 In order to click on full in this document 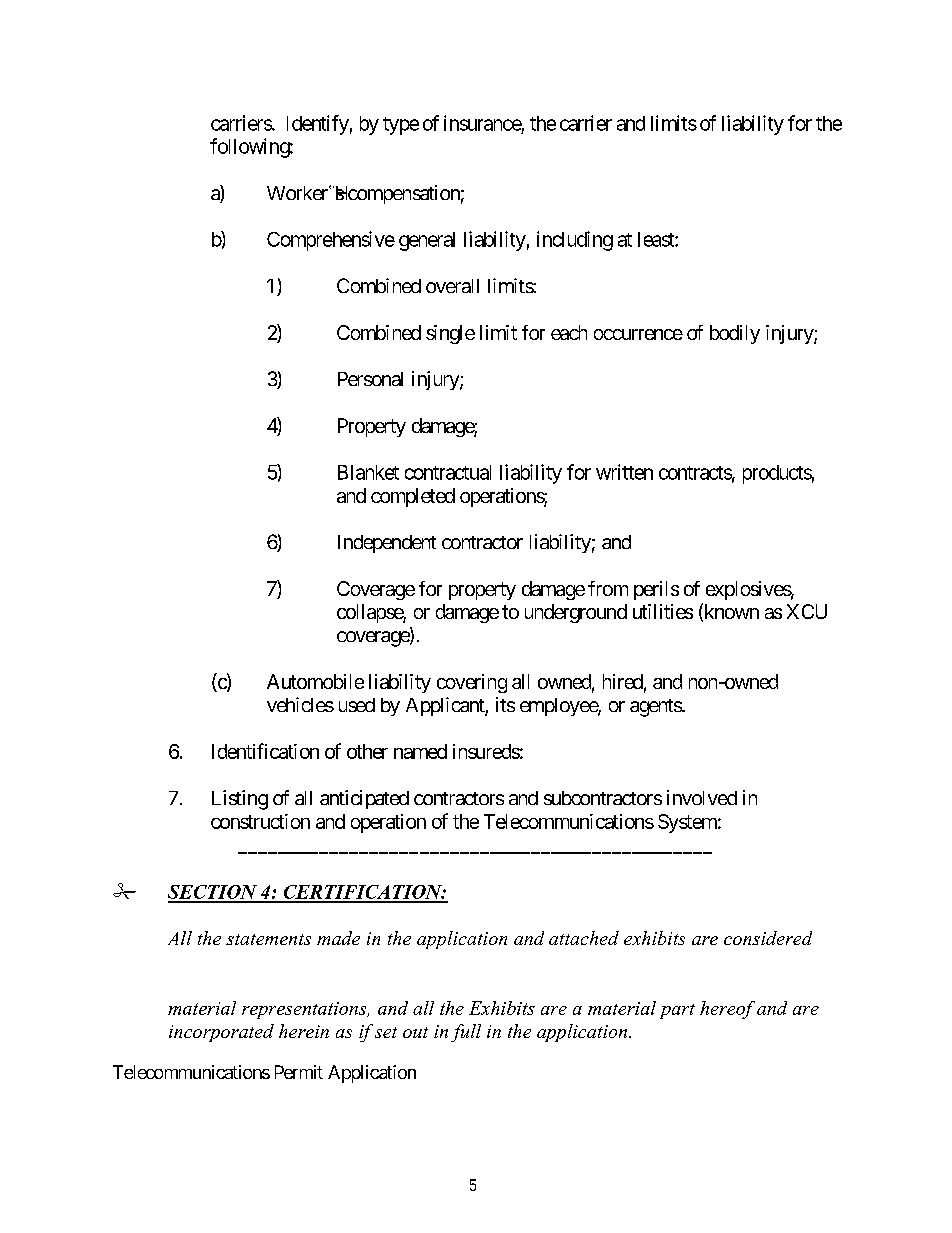, I will do `click(466, 1033)`.
